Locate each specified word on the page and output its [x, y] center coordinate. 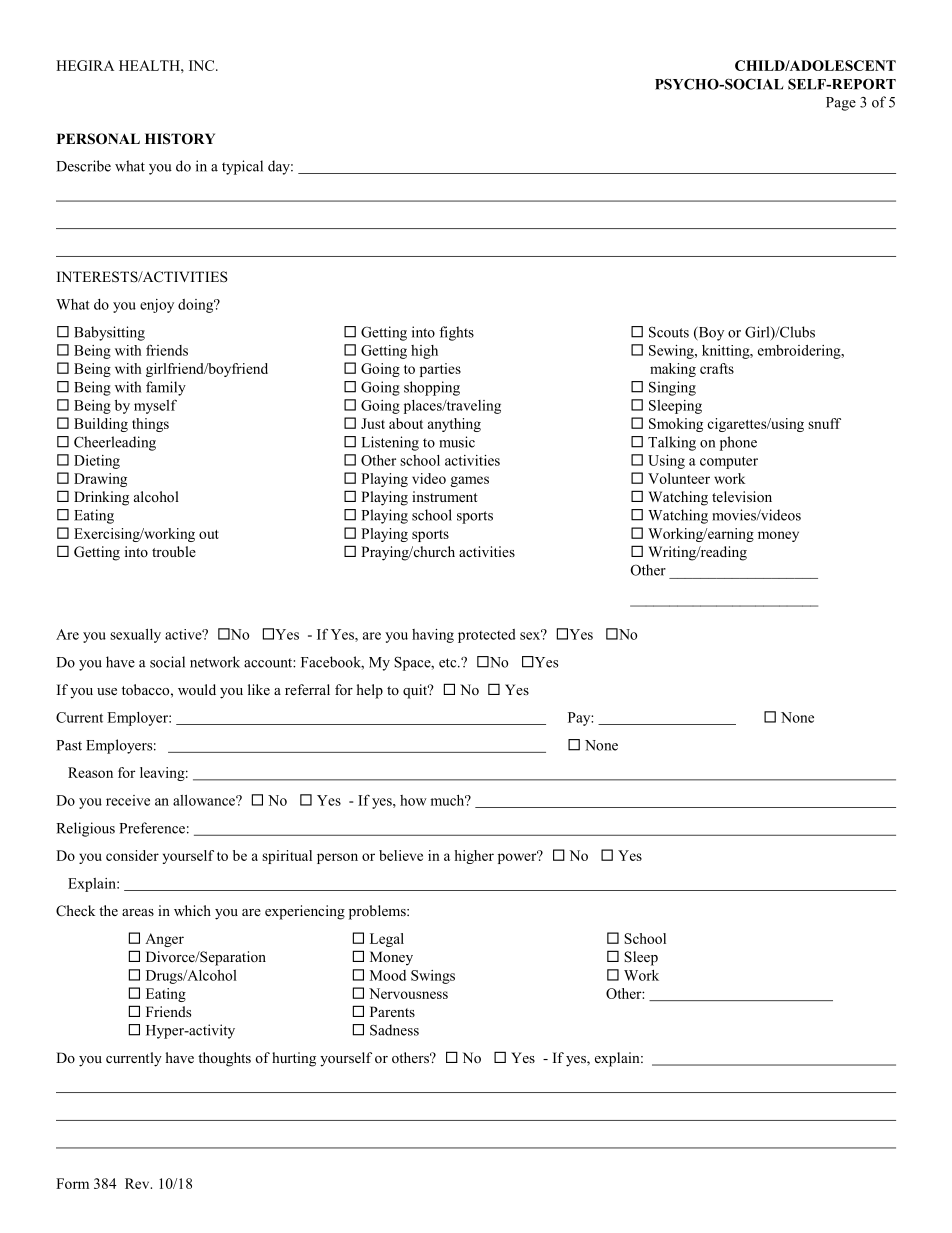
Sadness [394, 1030]
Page [841, 104]
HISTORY [180, 139]
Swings [433, 977]
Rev [138, 1183]
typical [242, 167]
